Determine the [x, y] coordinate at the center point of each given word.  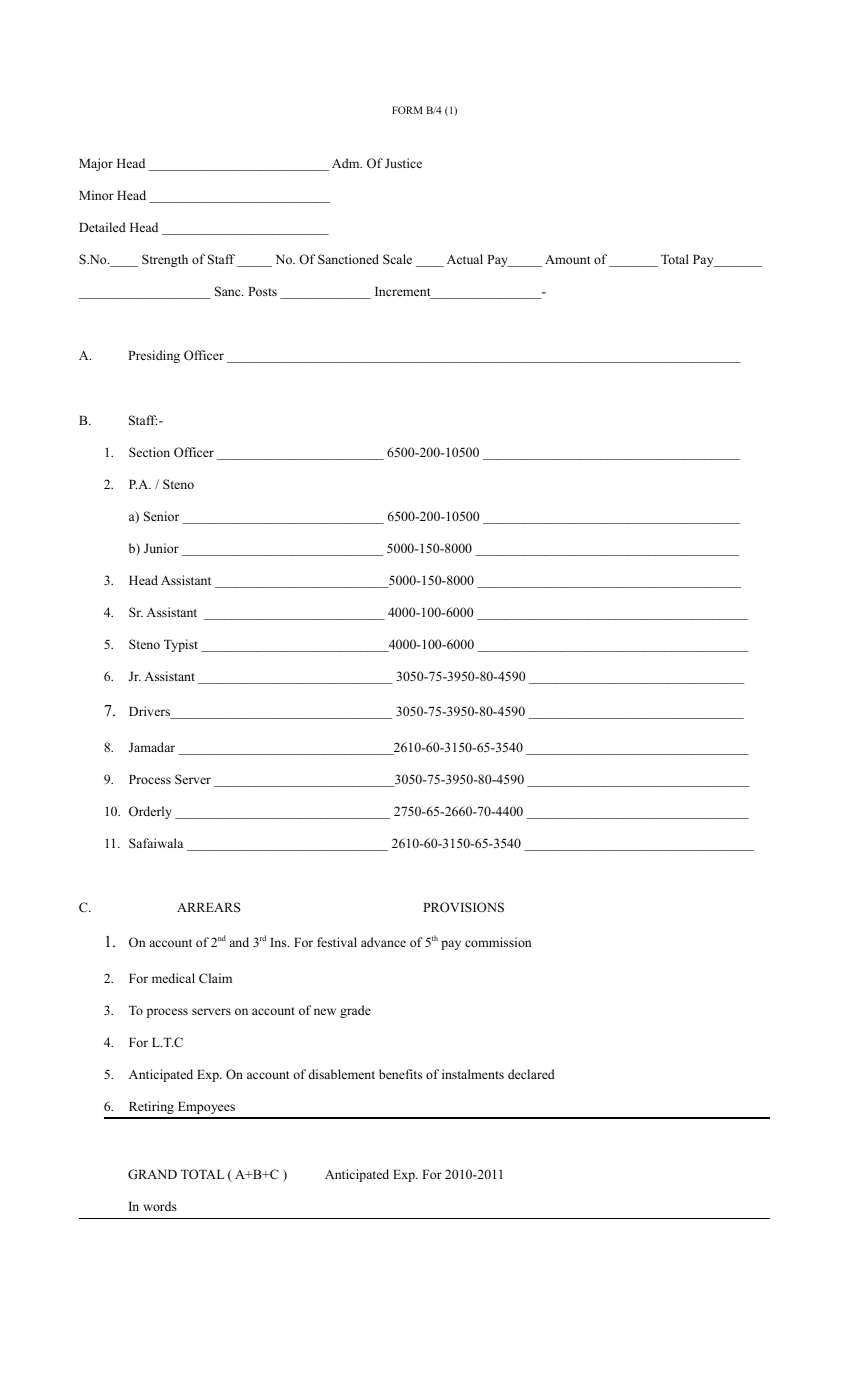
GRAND [152, 1174]
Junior [161, 548]
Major [96, 164]
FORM [407, 110]
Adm [347, 163]
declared [531, 1074]
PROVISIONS [463, 907]
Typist [181, 645]
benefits [400, 1074]
